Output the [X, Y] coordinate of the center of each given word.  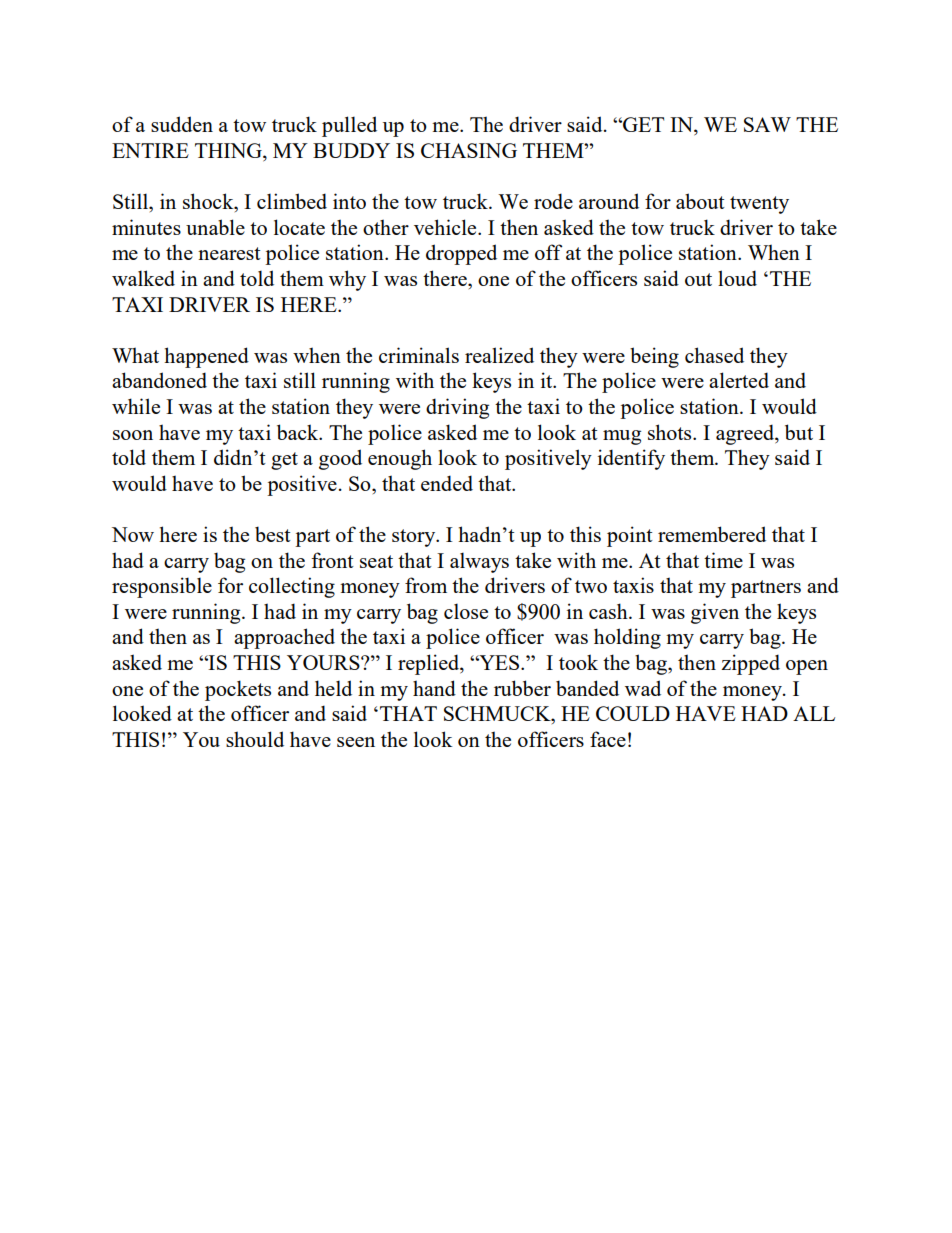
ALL [814, 713]
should [255, 739]
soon [133, 435]
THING [229, 152]
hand [434, 688]
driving [457, 408]
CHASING [469, 150]
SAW [767, 124]
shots [671, 432]
